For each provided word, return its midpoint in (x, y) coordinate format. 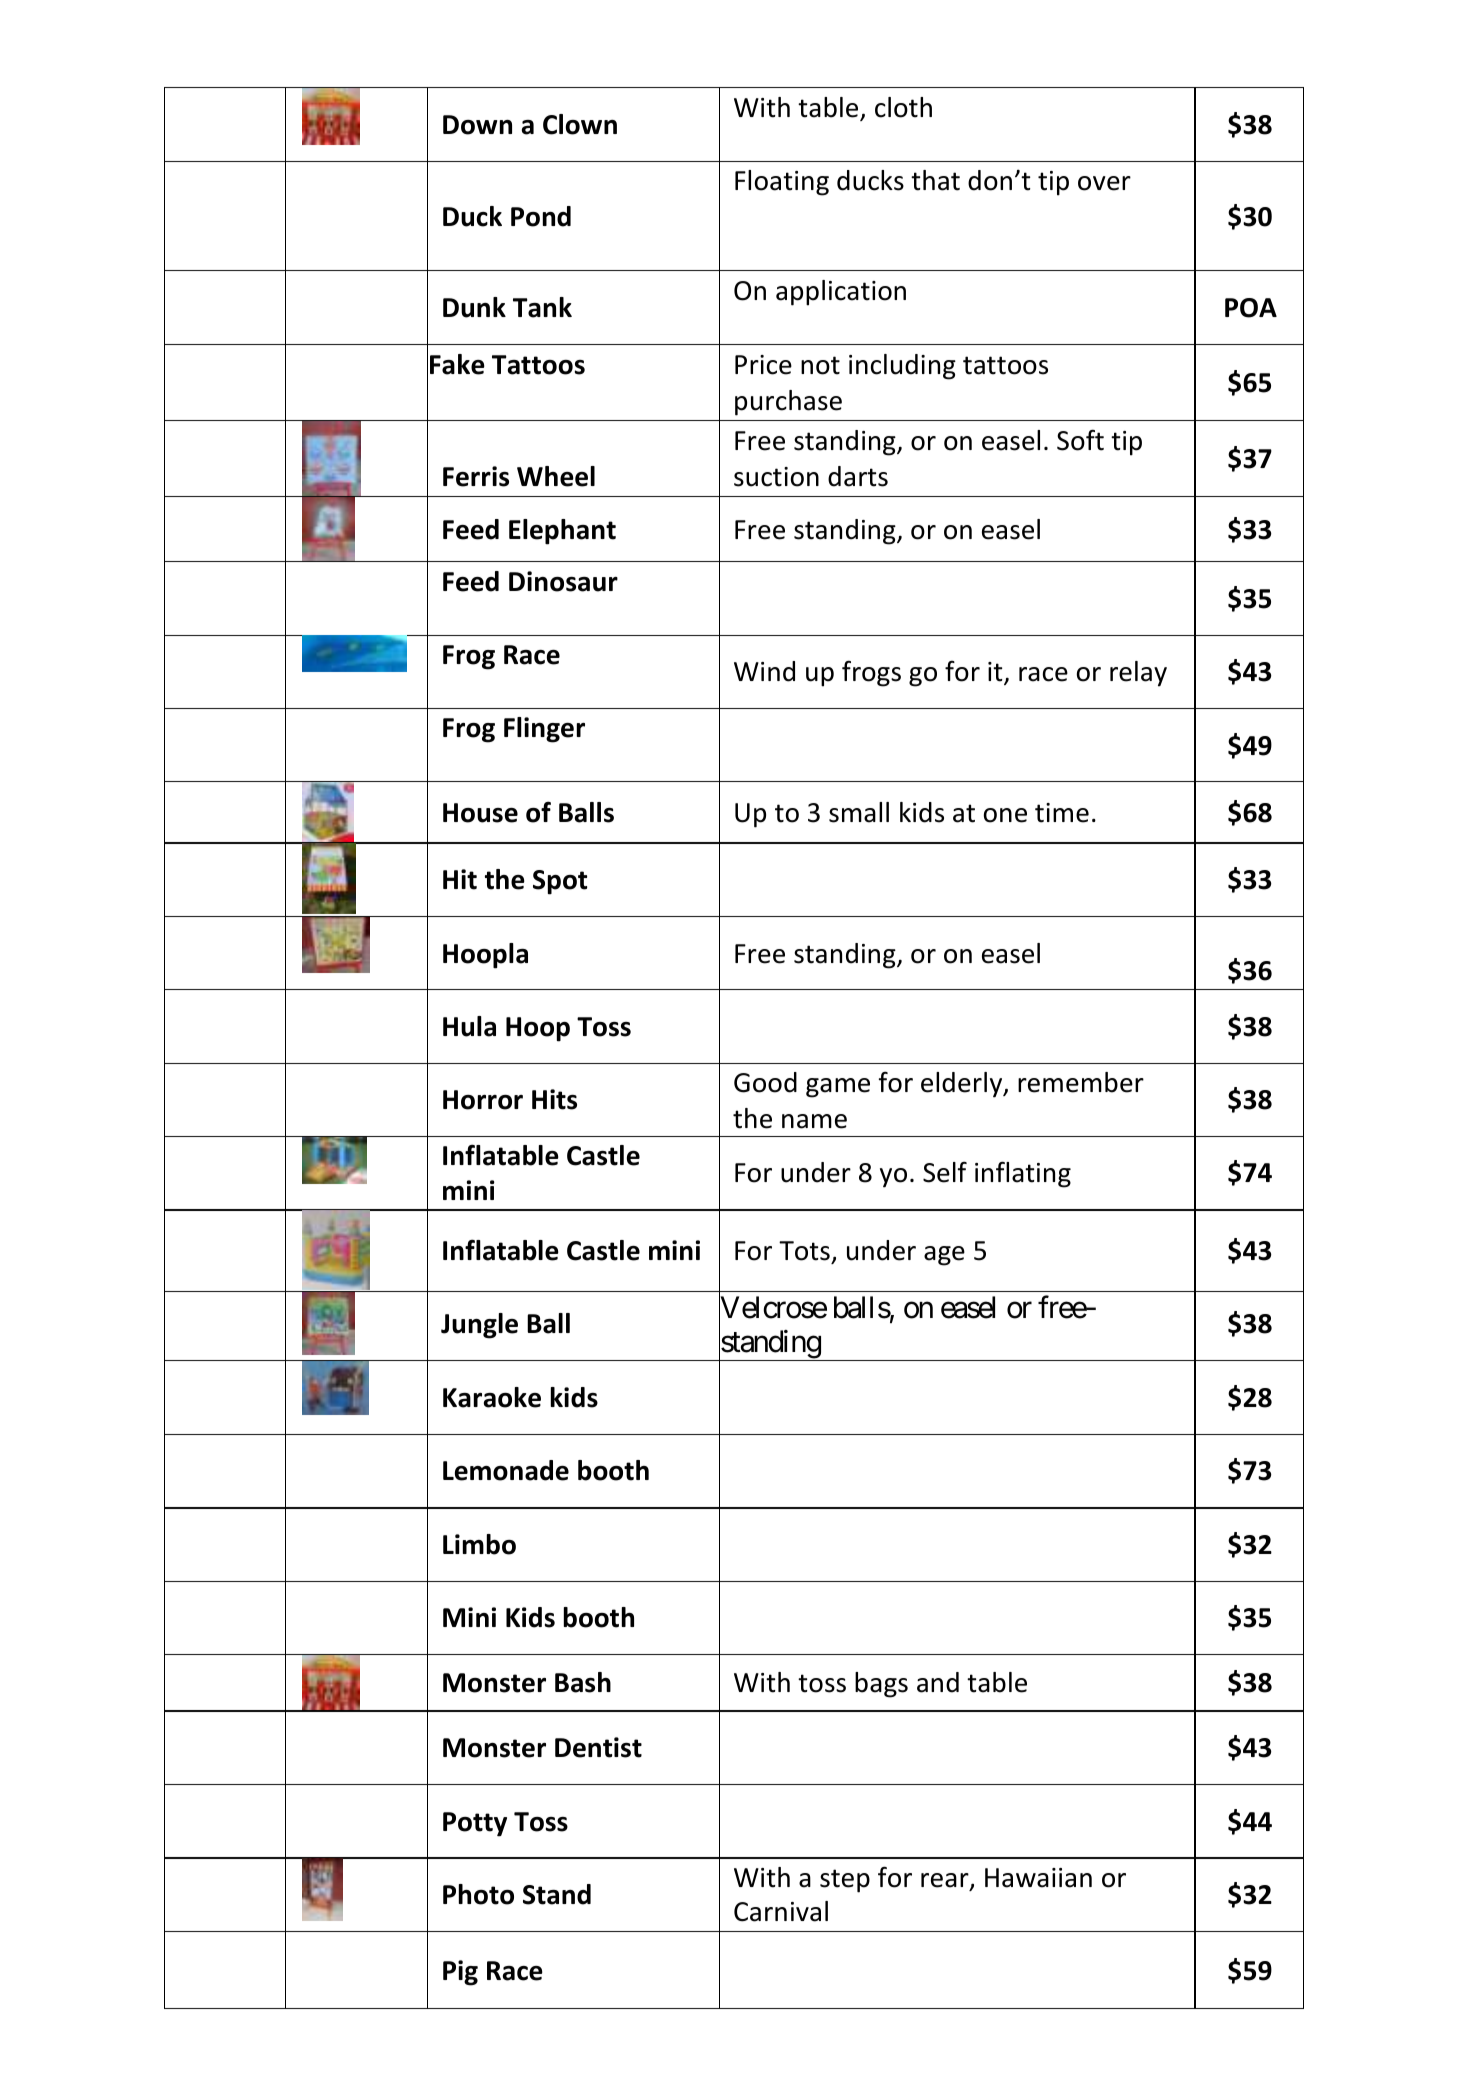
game (838, 1088)
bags (881, 1685)
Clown (580, 124)
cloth (903, 107)
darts (858, 476)
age (944, 1256)
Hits (554, 1099)
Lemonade (506, 1470)
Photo (478, 1894)
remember (1081, 1082)
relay (1138, 674)
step (845, 1881)
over (1104, 183)
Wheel (556, 476)
